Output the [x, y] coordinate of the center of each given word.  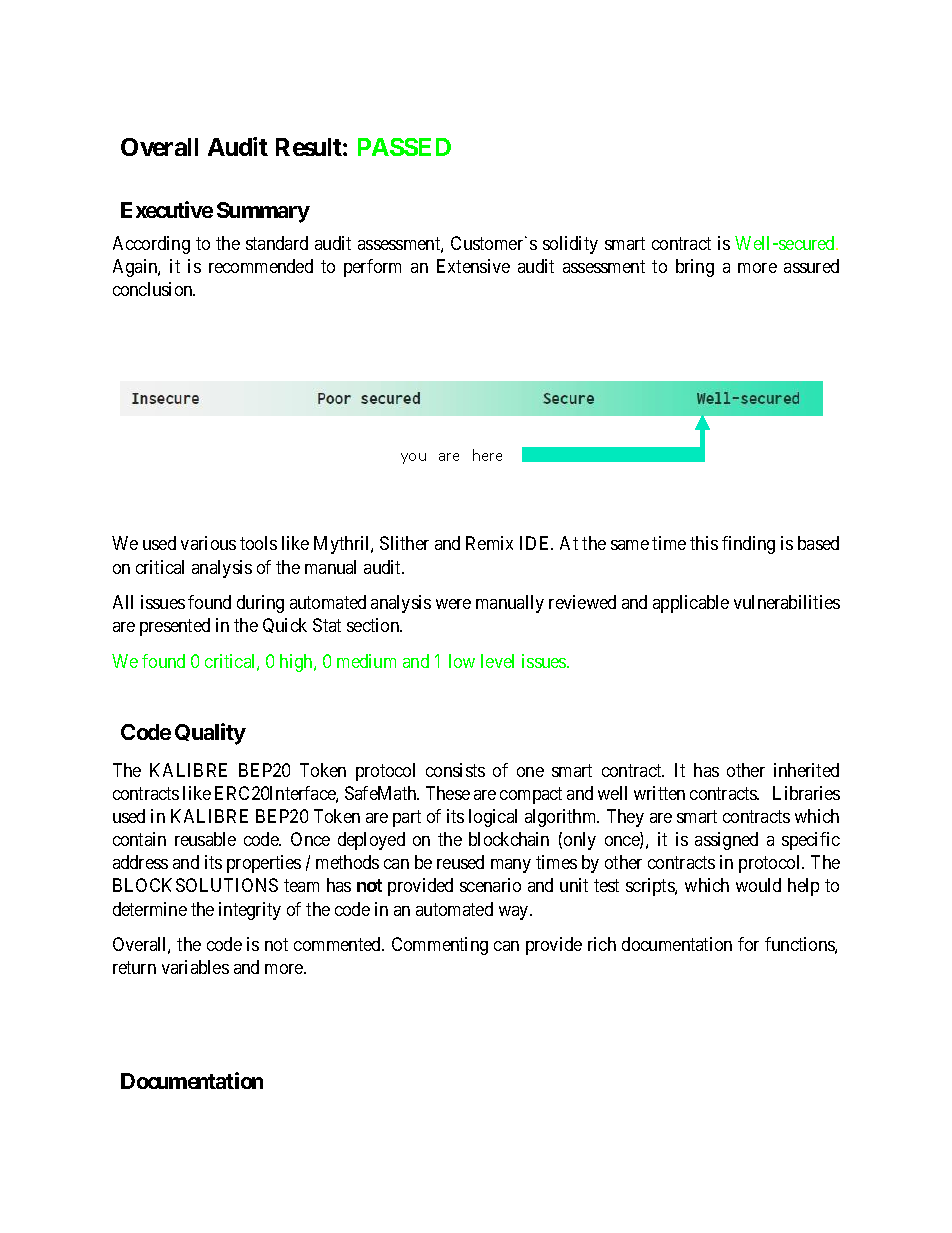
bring [695, 268]
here [487, 455]
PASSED [404, 147]
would [758, 885]
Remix [489, 543]
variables [195, 967]
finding [748, 545]
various [208, 543]
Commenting [440, 946]
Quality [210, 734]
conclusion [154, 289]
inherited [806, 770]
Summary [263, 212]
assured [811, 266]
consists [455, 770]
